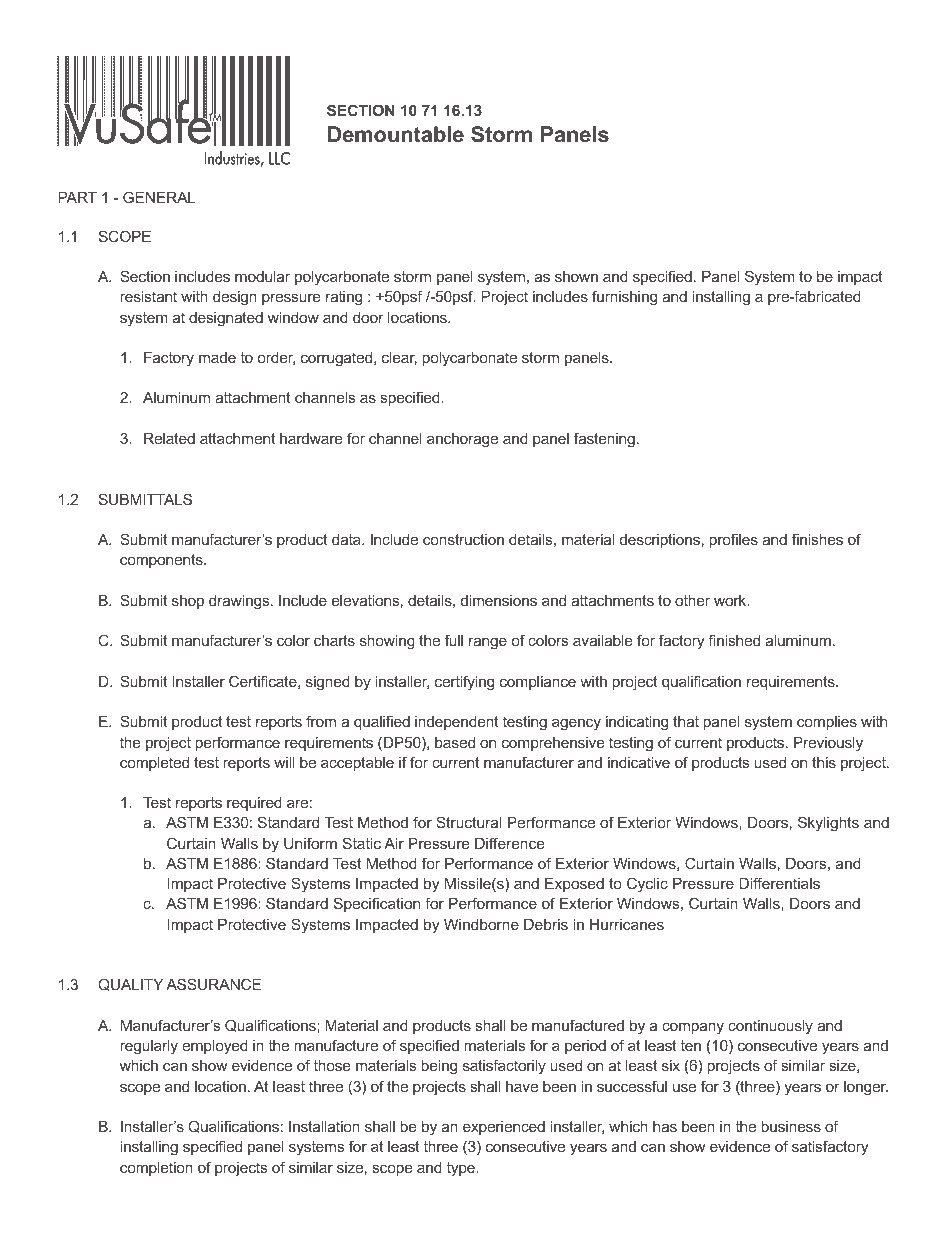 The width and height of the screenshot is (952, 1233). What do you see at coordinates (734, 640) in the screenshot?
I see `finished` at bounding box center [734, 640].
